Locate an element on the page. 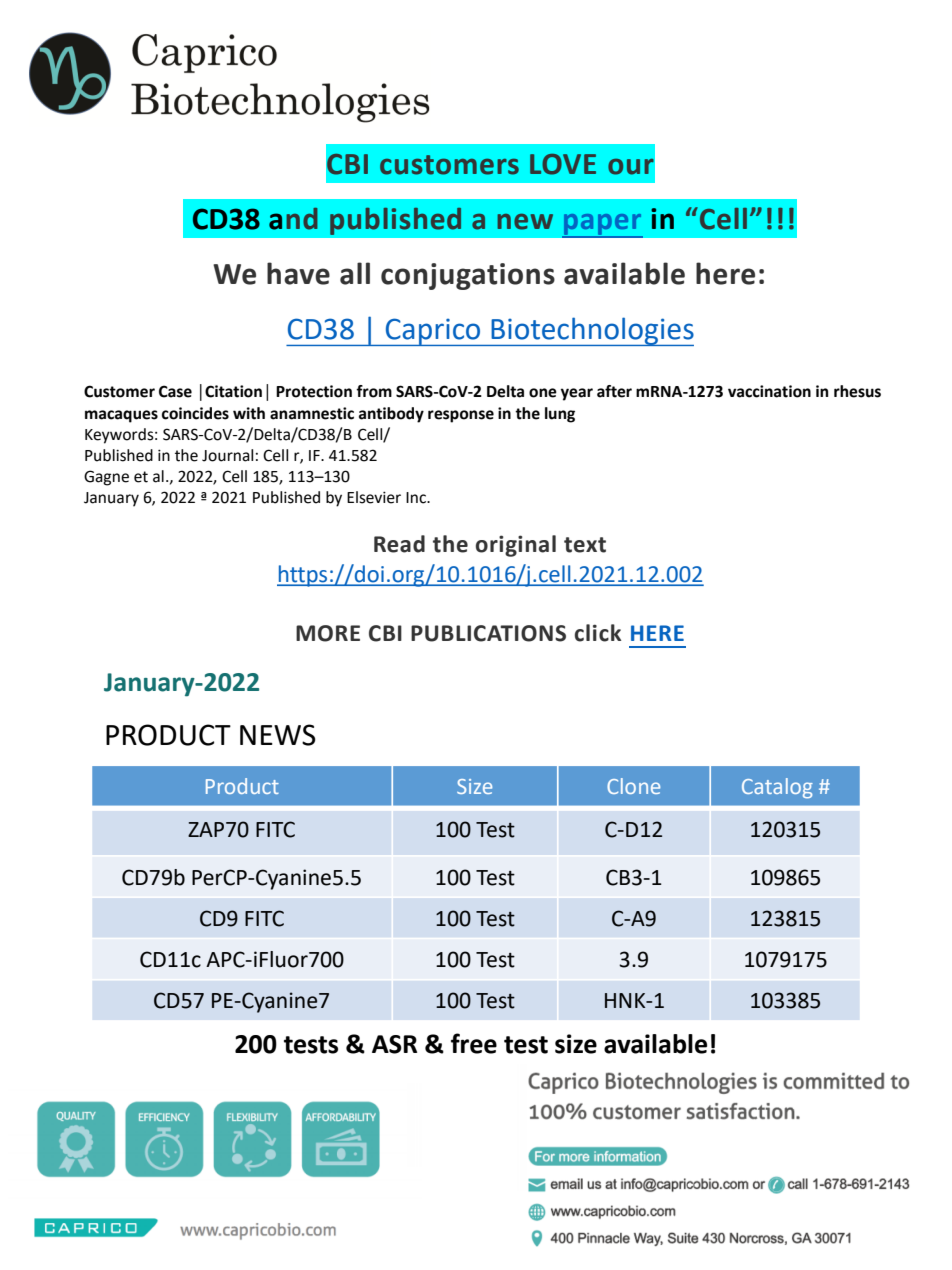 This document has width=952, height=1270. and is located at coordinates (293, 219).
